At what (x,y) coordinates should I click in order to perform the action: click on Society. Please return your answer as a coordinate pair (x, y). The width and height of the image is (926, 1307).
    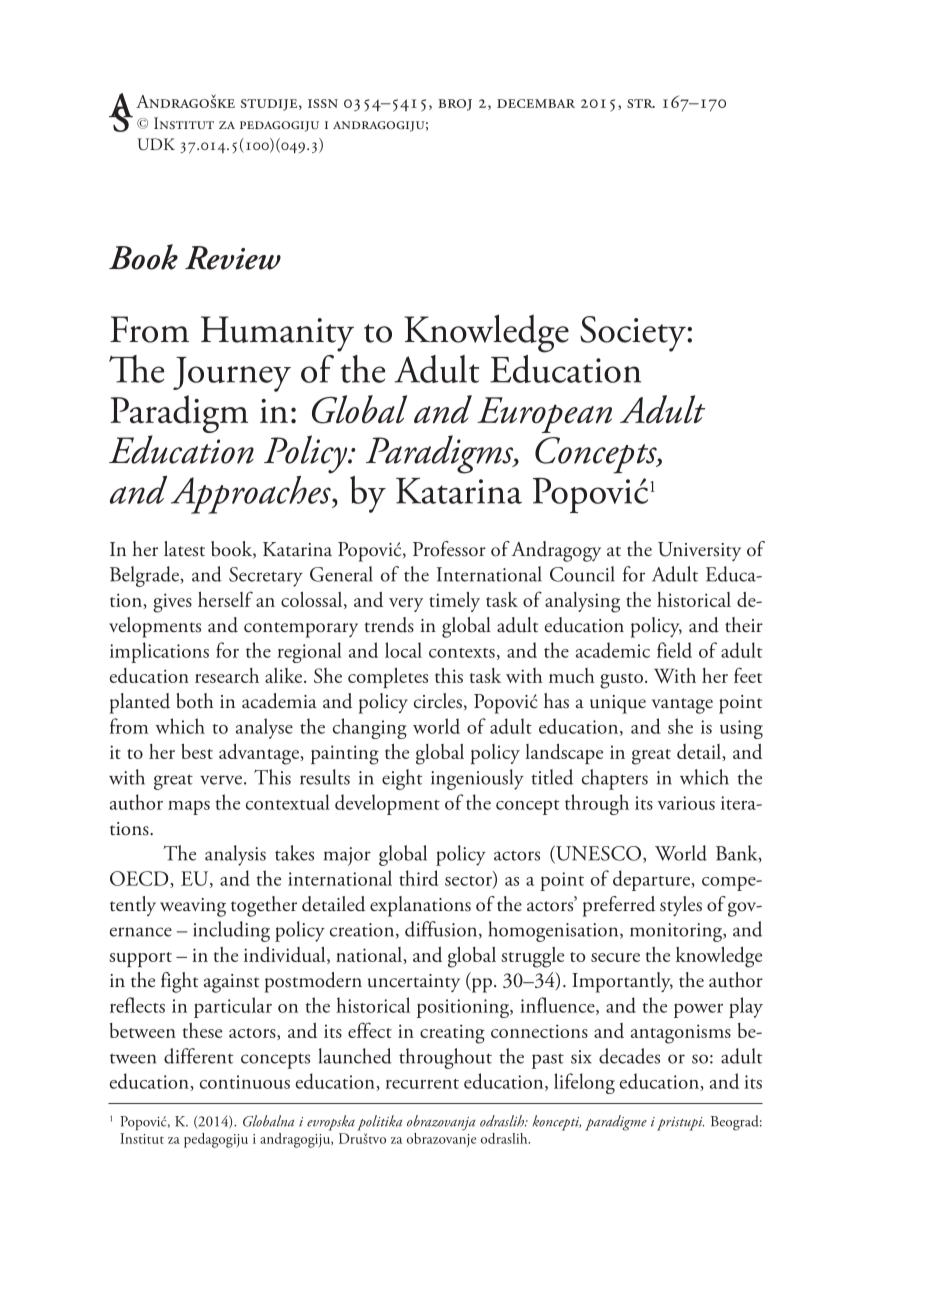
    Looking at the image, I should click on (634, 334).
